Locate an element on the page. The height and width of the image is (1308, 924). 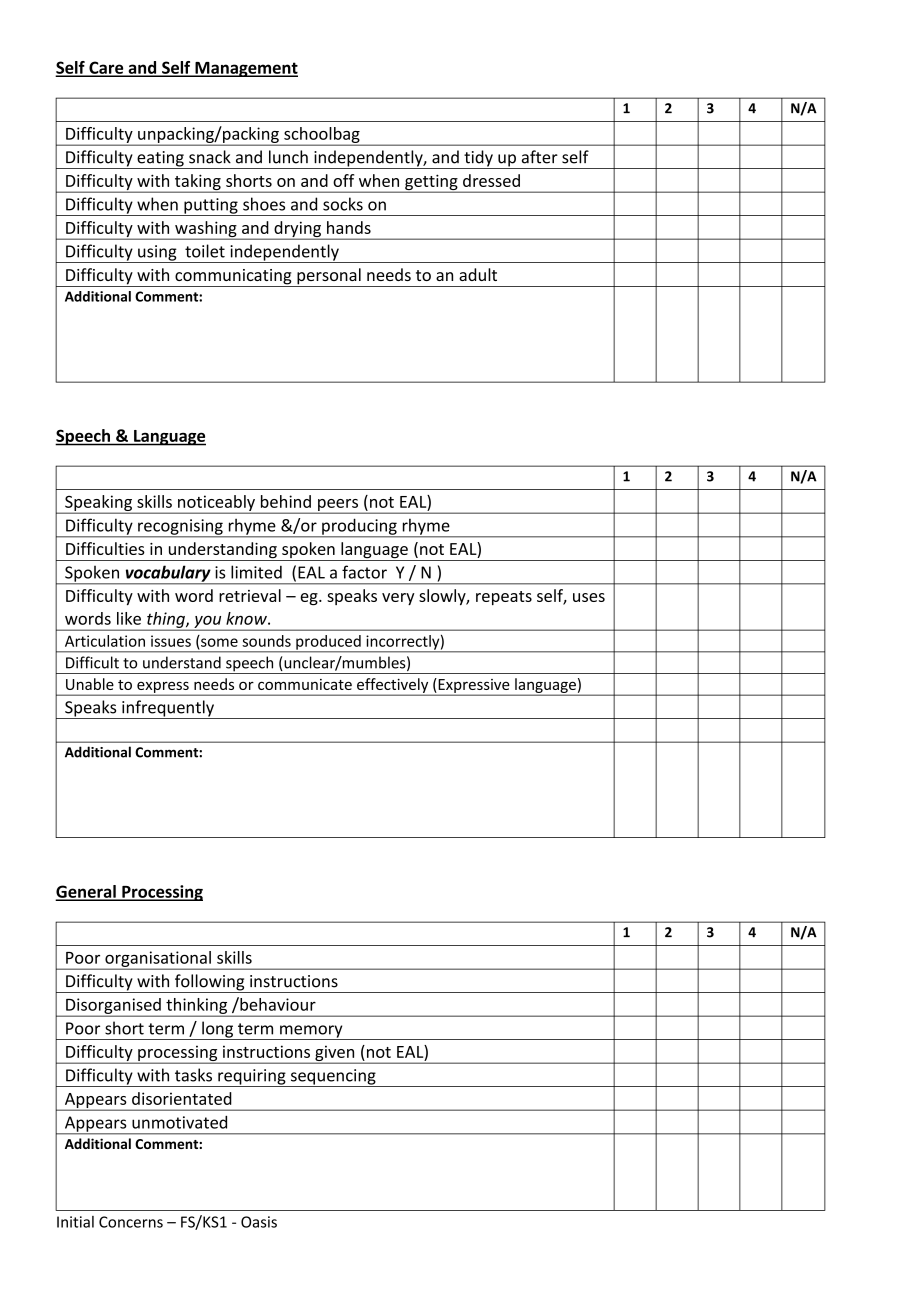
memory is located at coordinates (311, 1032).
